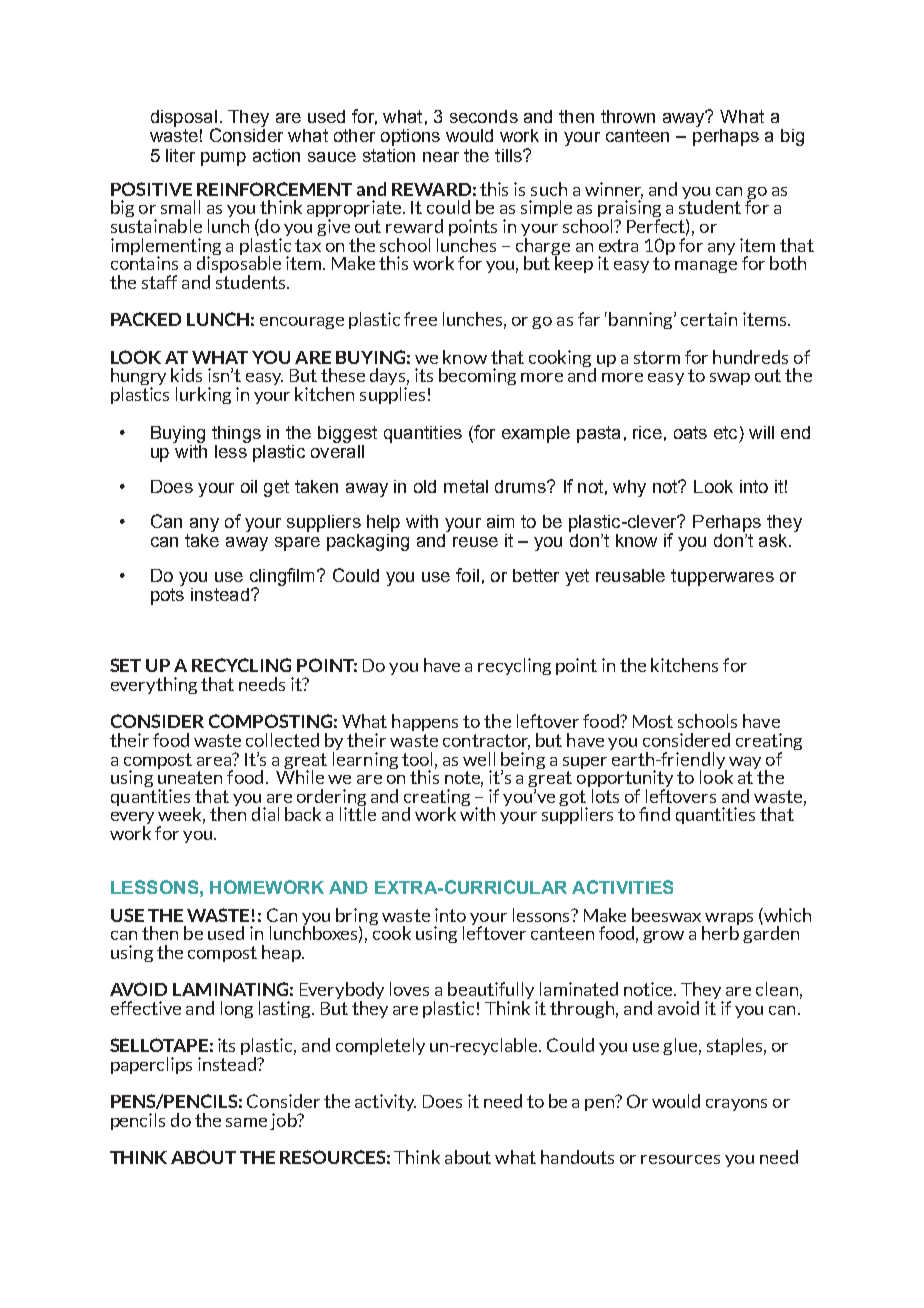  I want to click on area, so click(215, 759).
